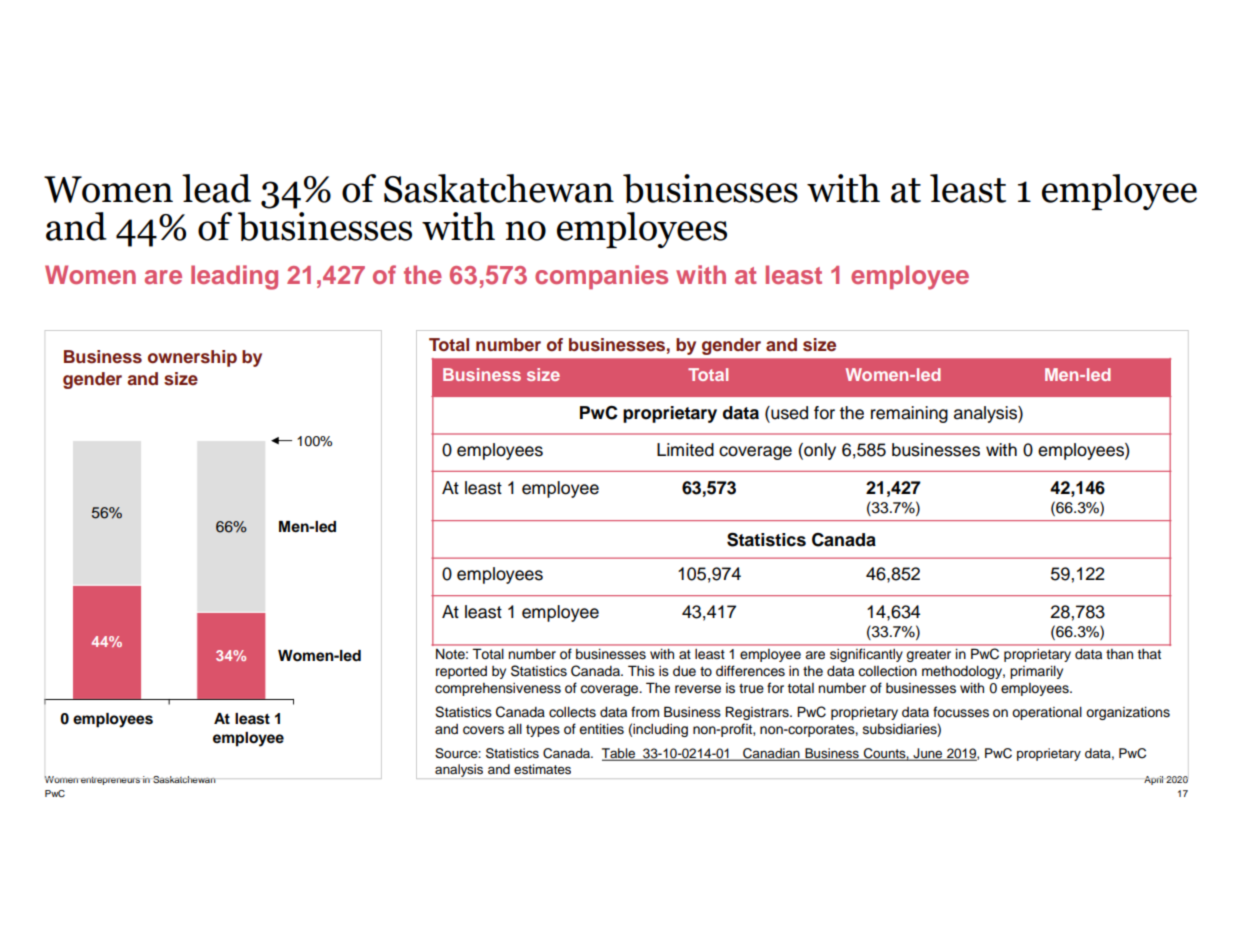 This screenshot has height=952, width=1233. Describe the element at coordinates (192, 358) in the screenshot. I see `ownership` at that location.
